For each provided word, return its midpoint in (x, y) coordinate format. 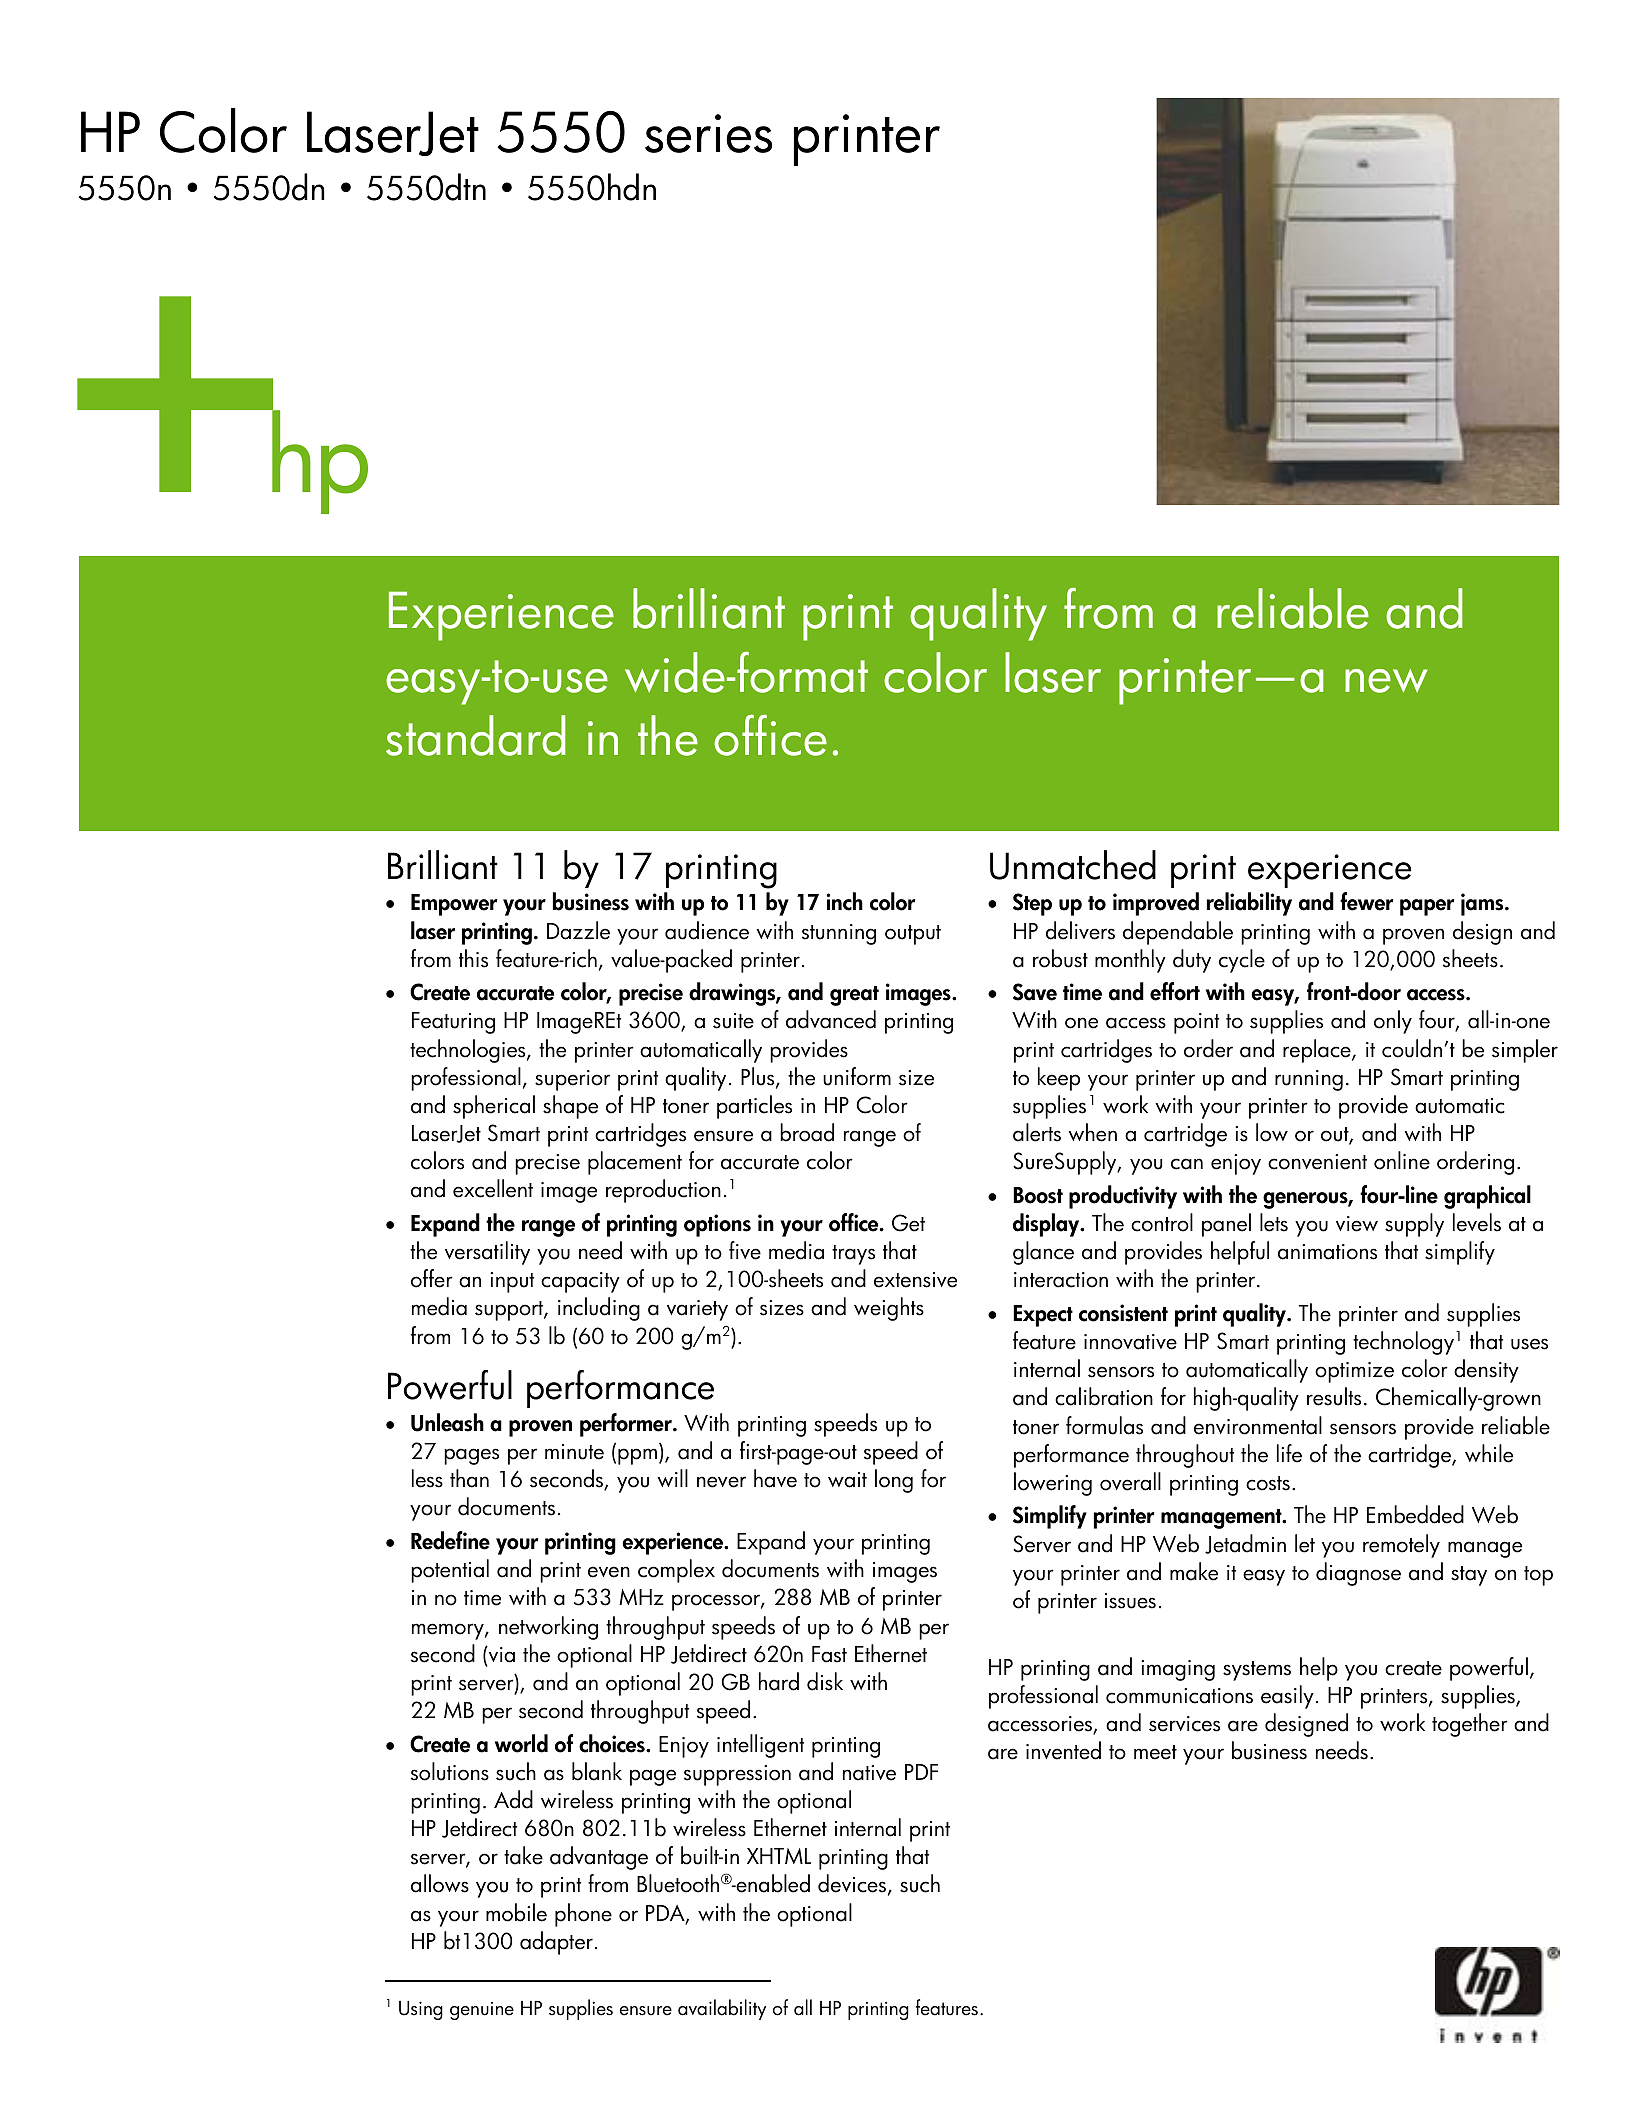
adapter (556, 1943)
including (599, 1309)
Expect (1043, 1316)
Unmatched (1073, 865)
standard (475, 735)
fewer (1366, 901)
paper (1427, 907)
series (708, 133)
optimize (1354, 1372)
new (1386, 681)
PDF (921, 1772)
